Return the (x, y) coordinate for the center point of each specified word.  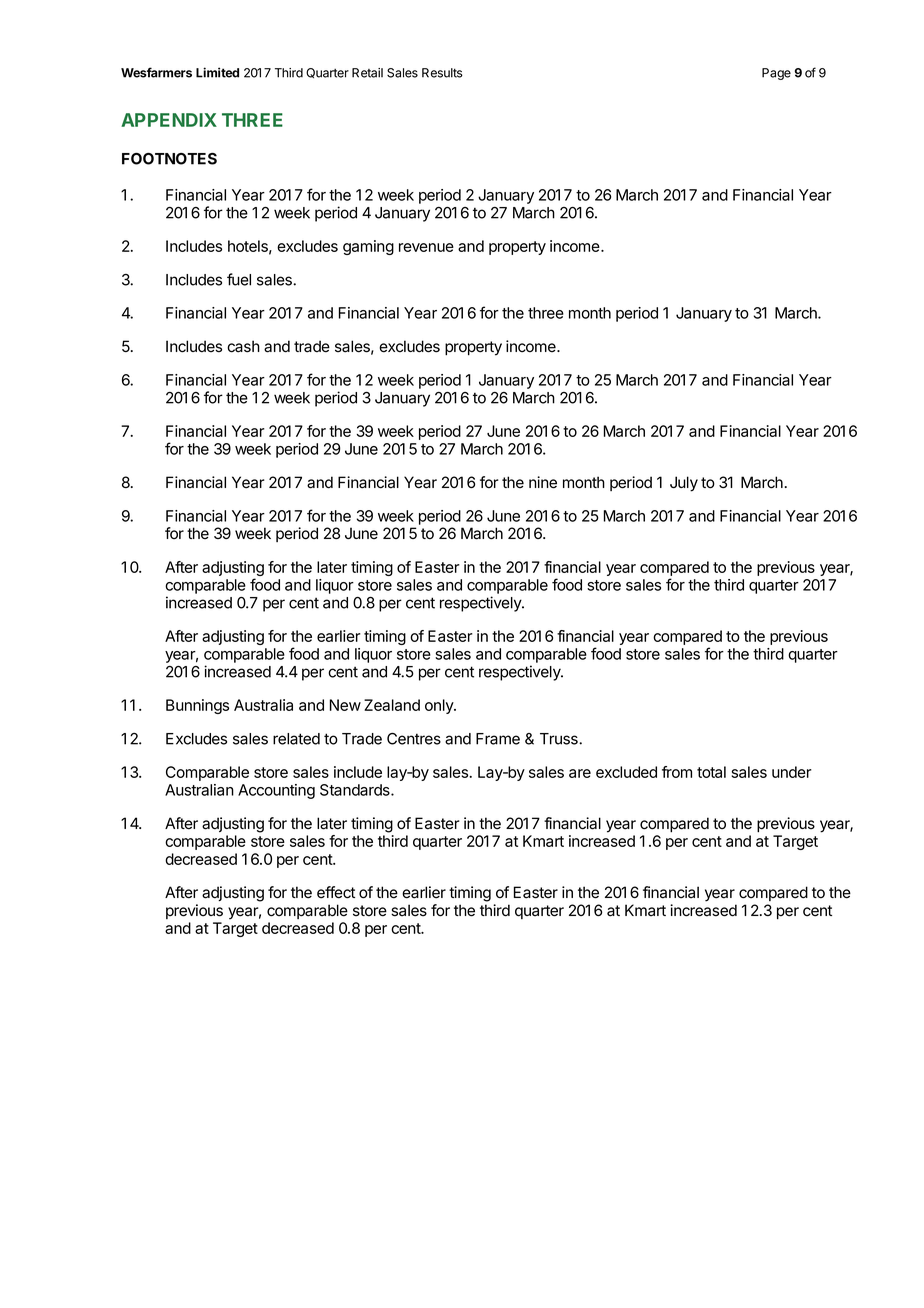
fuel (239, 279)
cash (243, 346)
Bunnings (197, 706)
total (711, 772)
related (296, 739)
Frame (498, 739)
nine (543, 482)
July (684, 484)
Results (442, 73)
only (440, 706)
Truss (560, 739)
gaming (368, 247)
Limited (217, 72)
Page (776, 74)
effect (336, 892)
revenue (426, 247)
